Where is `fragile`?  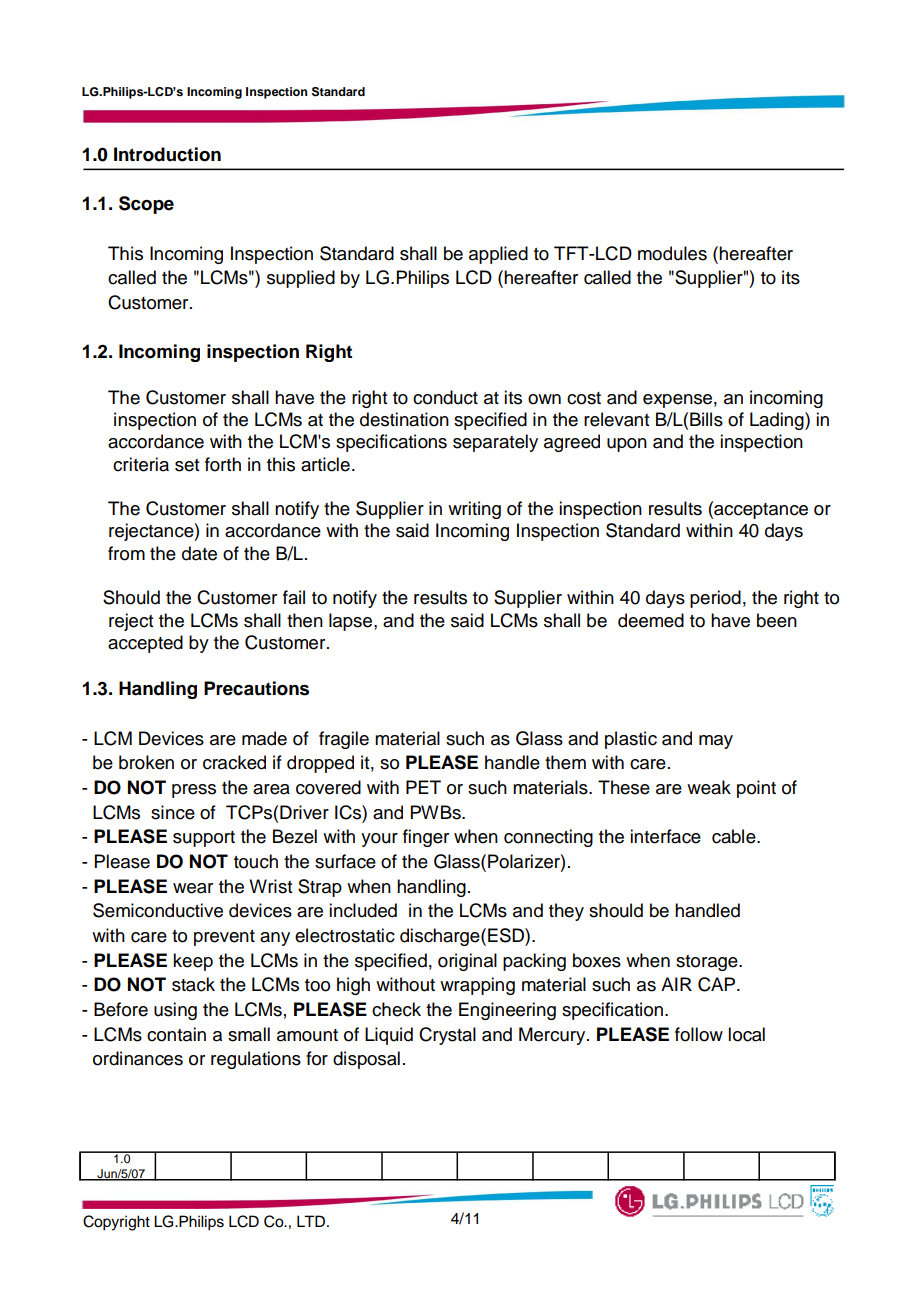
fragile is located at coordinates (344, 740).
